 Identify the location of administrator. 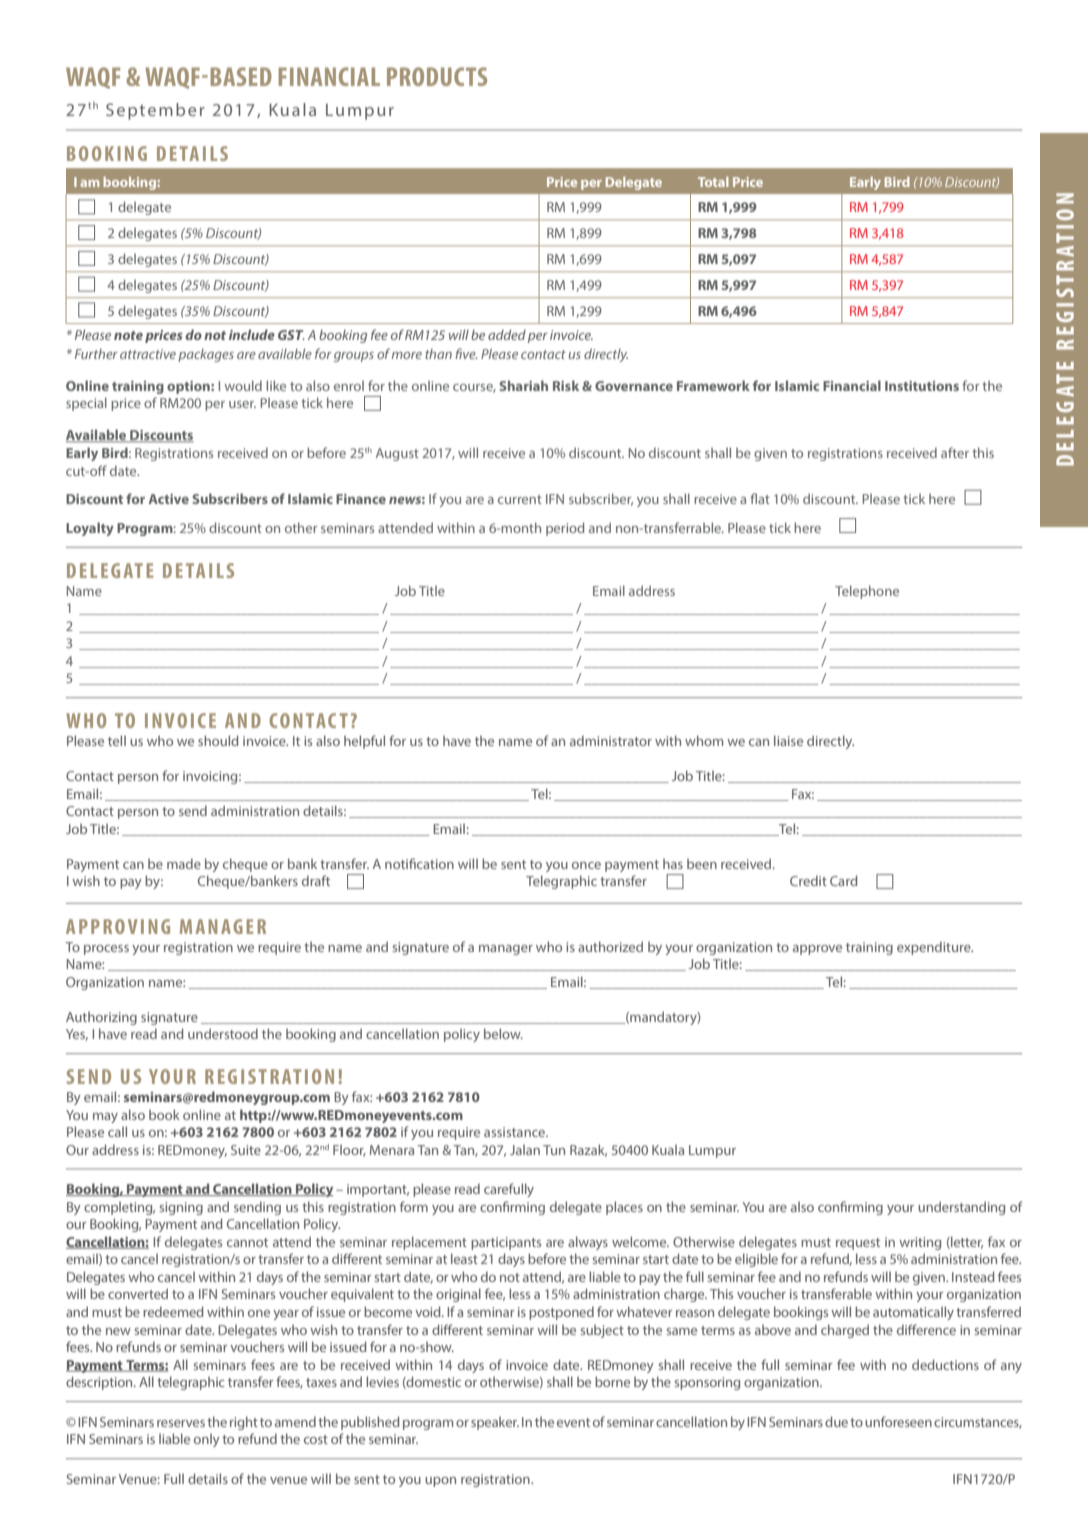
(611, 740).
